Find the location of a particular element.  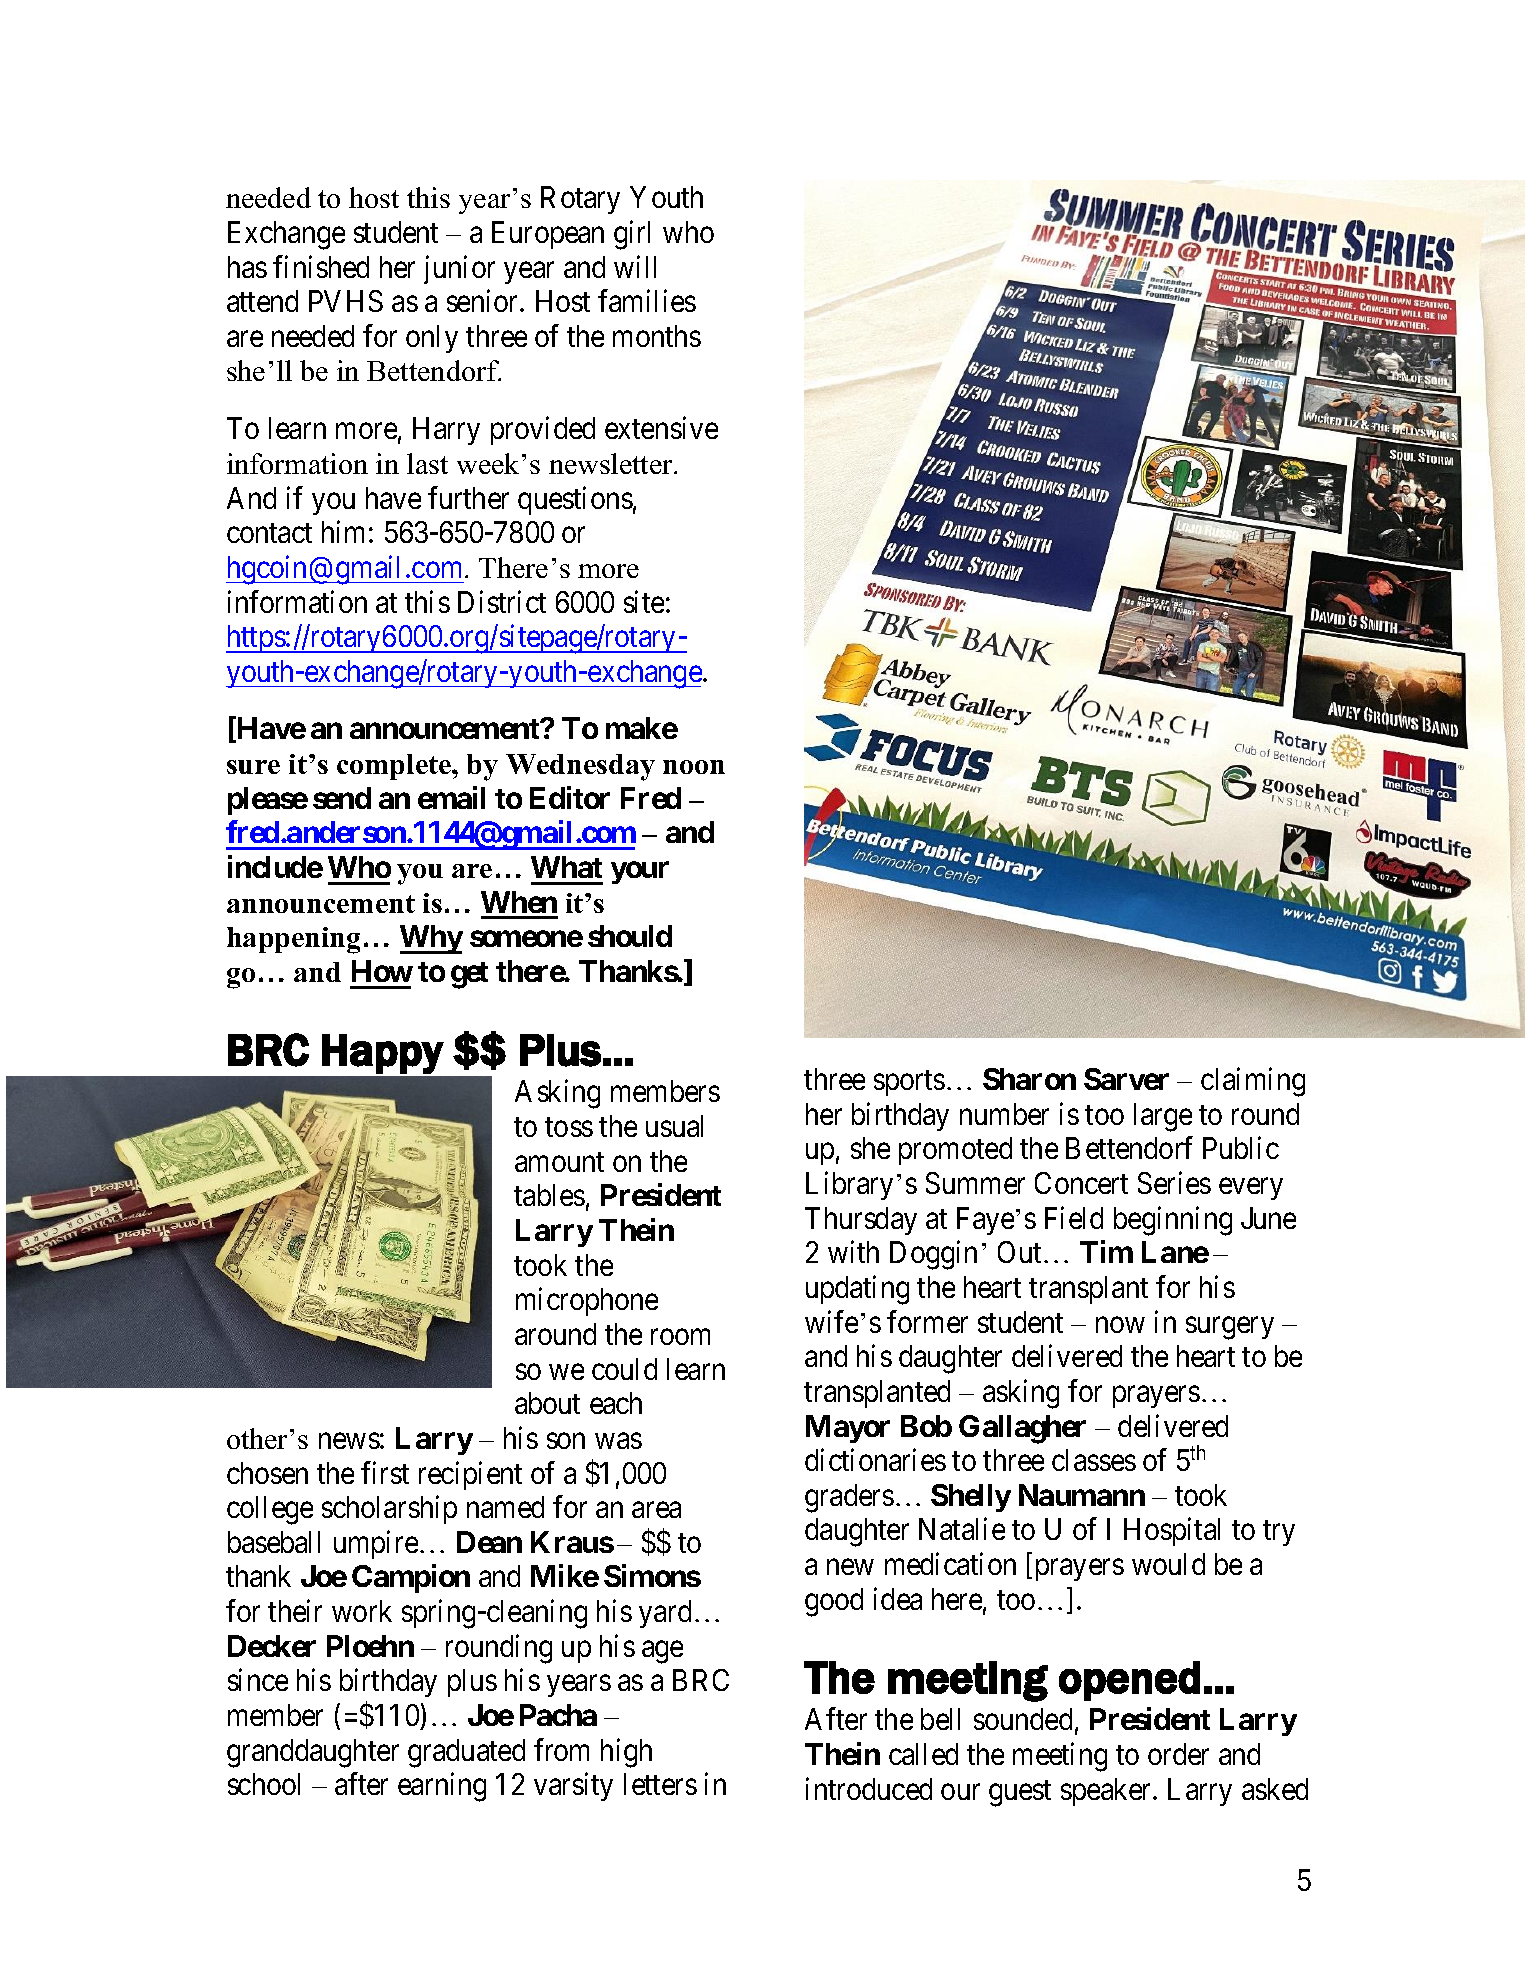

send is located at coordinates (342, 798).
